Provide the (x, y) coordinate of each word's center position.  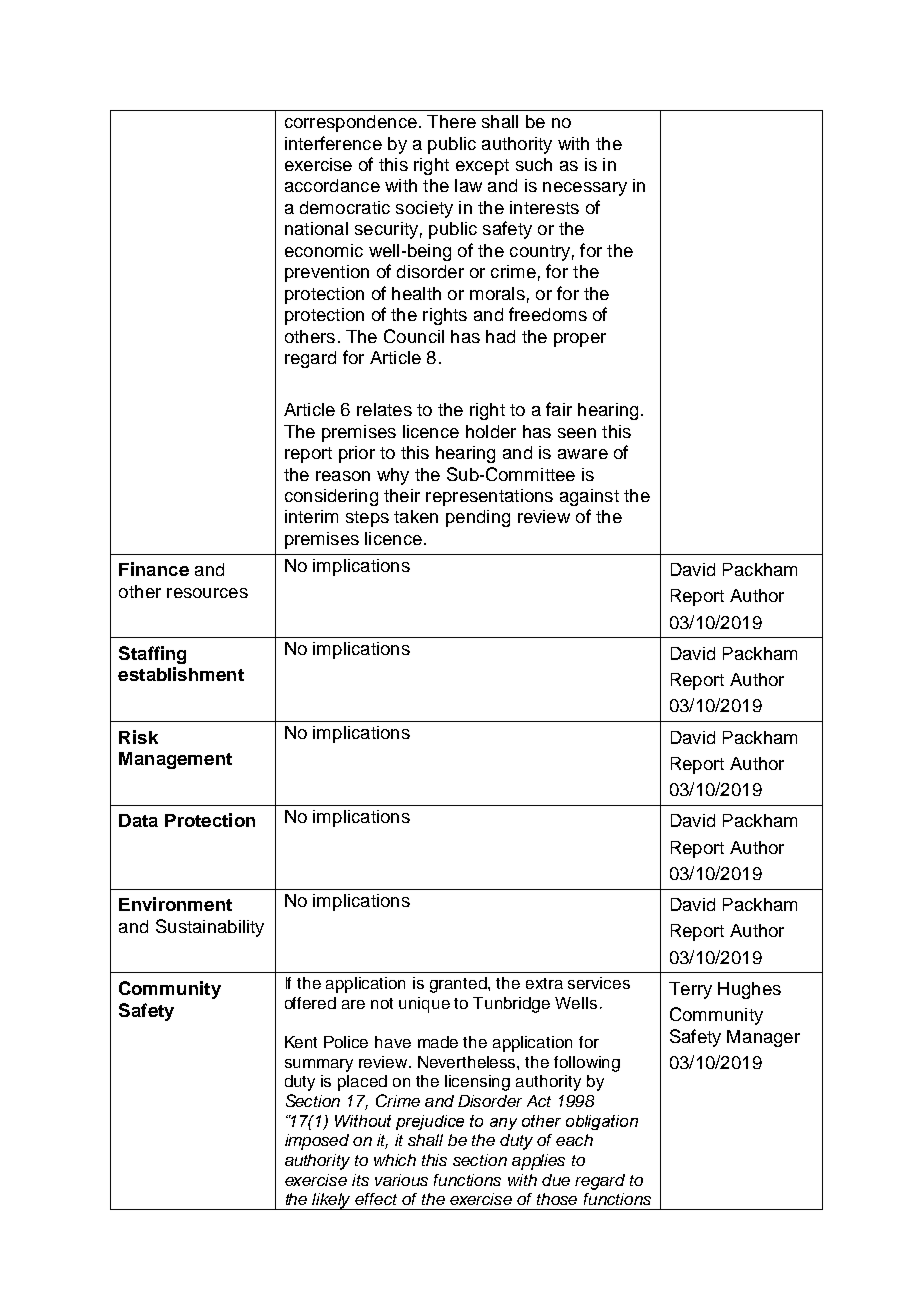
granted (459, 985)
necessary (585, 189)
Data (138, 820)
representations (489, 497)
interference (333, 143)
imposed (317, 1142)
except (482, 167)
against (589, 497)
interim (311, 516)
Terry (690, 990)
